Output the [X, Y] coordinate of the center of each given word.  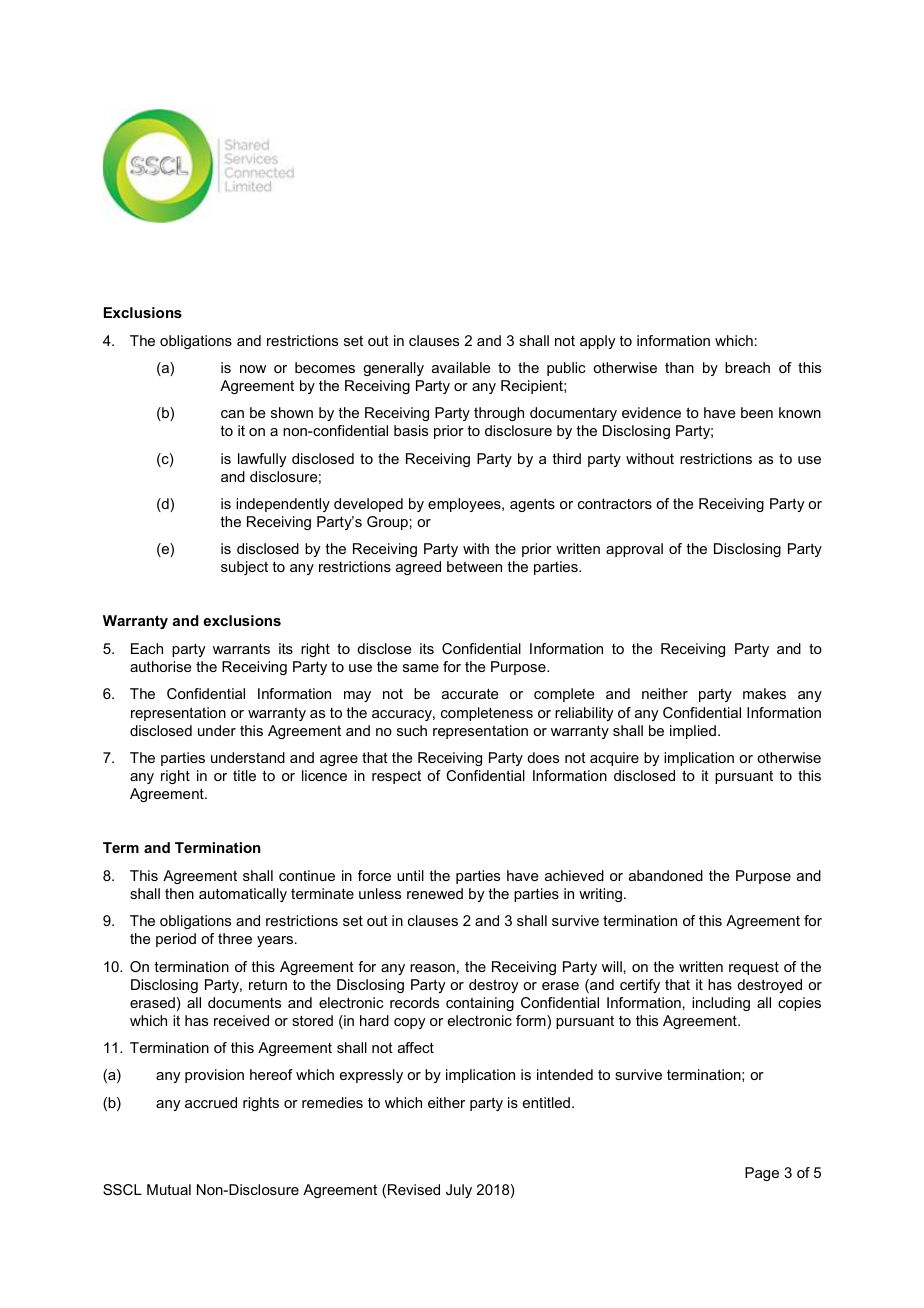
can [232, 414]
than [679, 367]
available [461, 367]
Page [762, 1174]
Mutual [169, 1189]
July [459, 1191]
